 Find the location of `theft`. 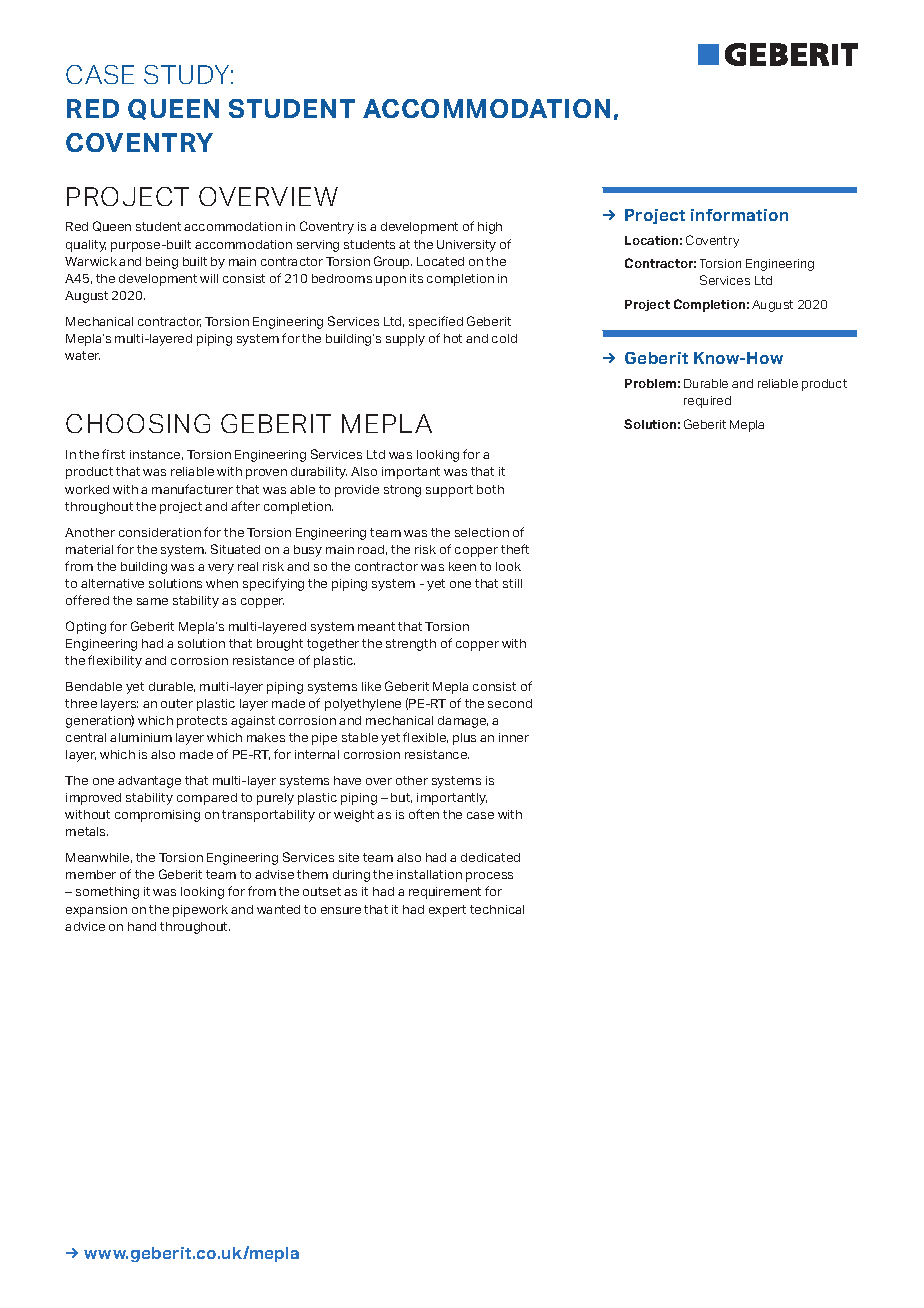

theft is located at coordinates (515, 549).
